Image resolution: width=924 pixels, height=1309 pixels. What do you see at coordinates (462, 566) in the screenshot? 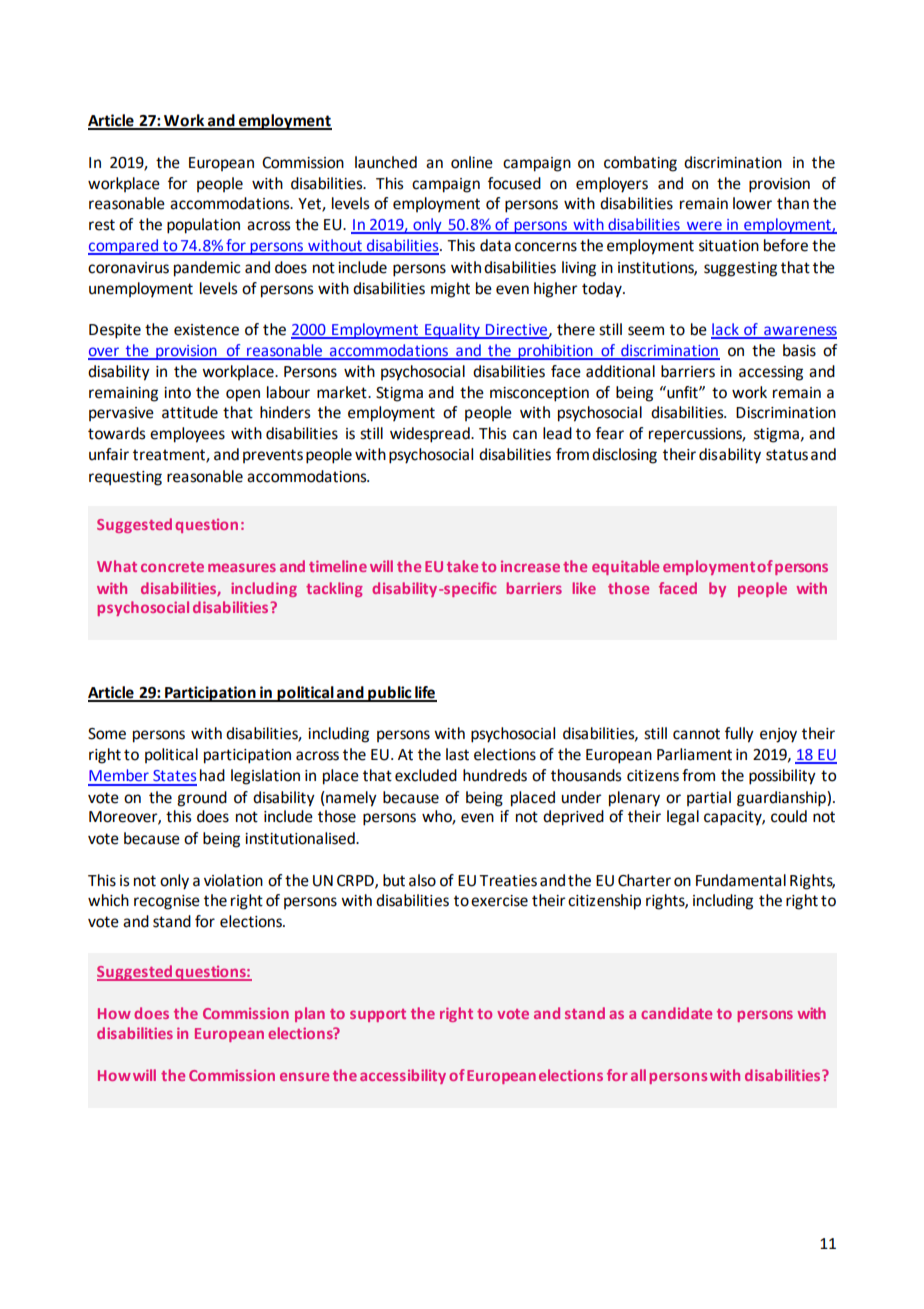
I see `take` at bounding box center [462, 566].
